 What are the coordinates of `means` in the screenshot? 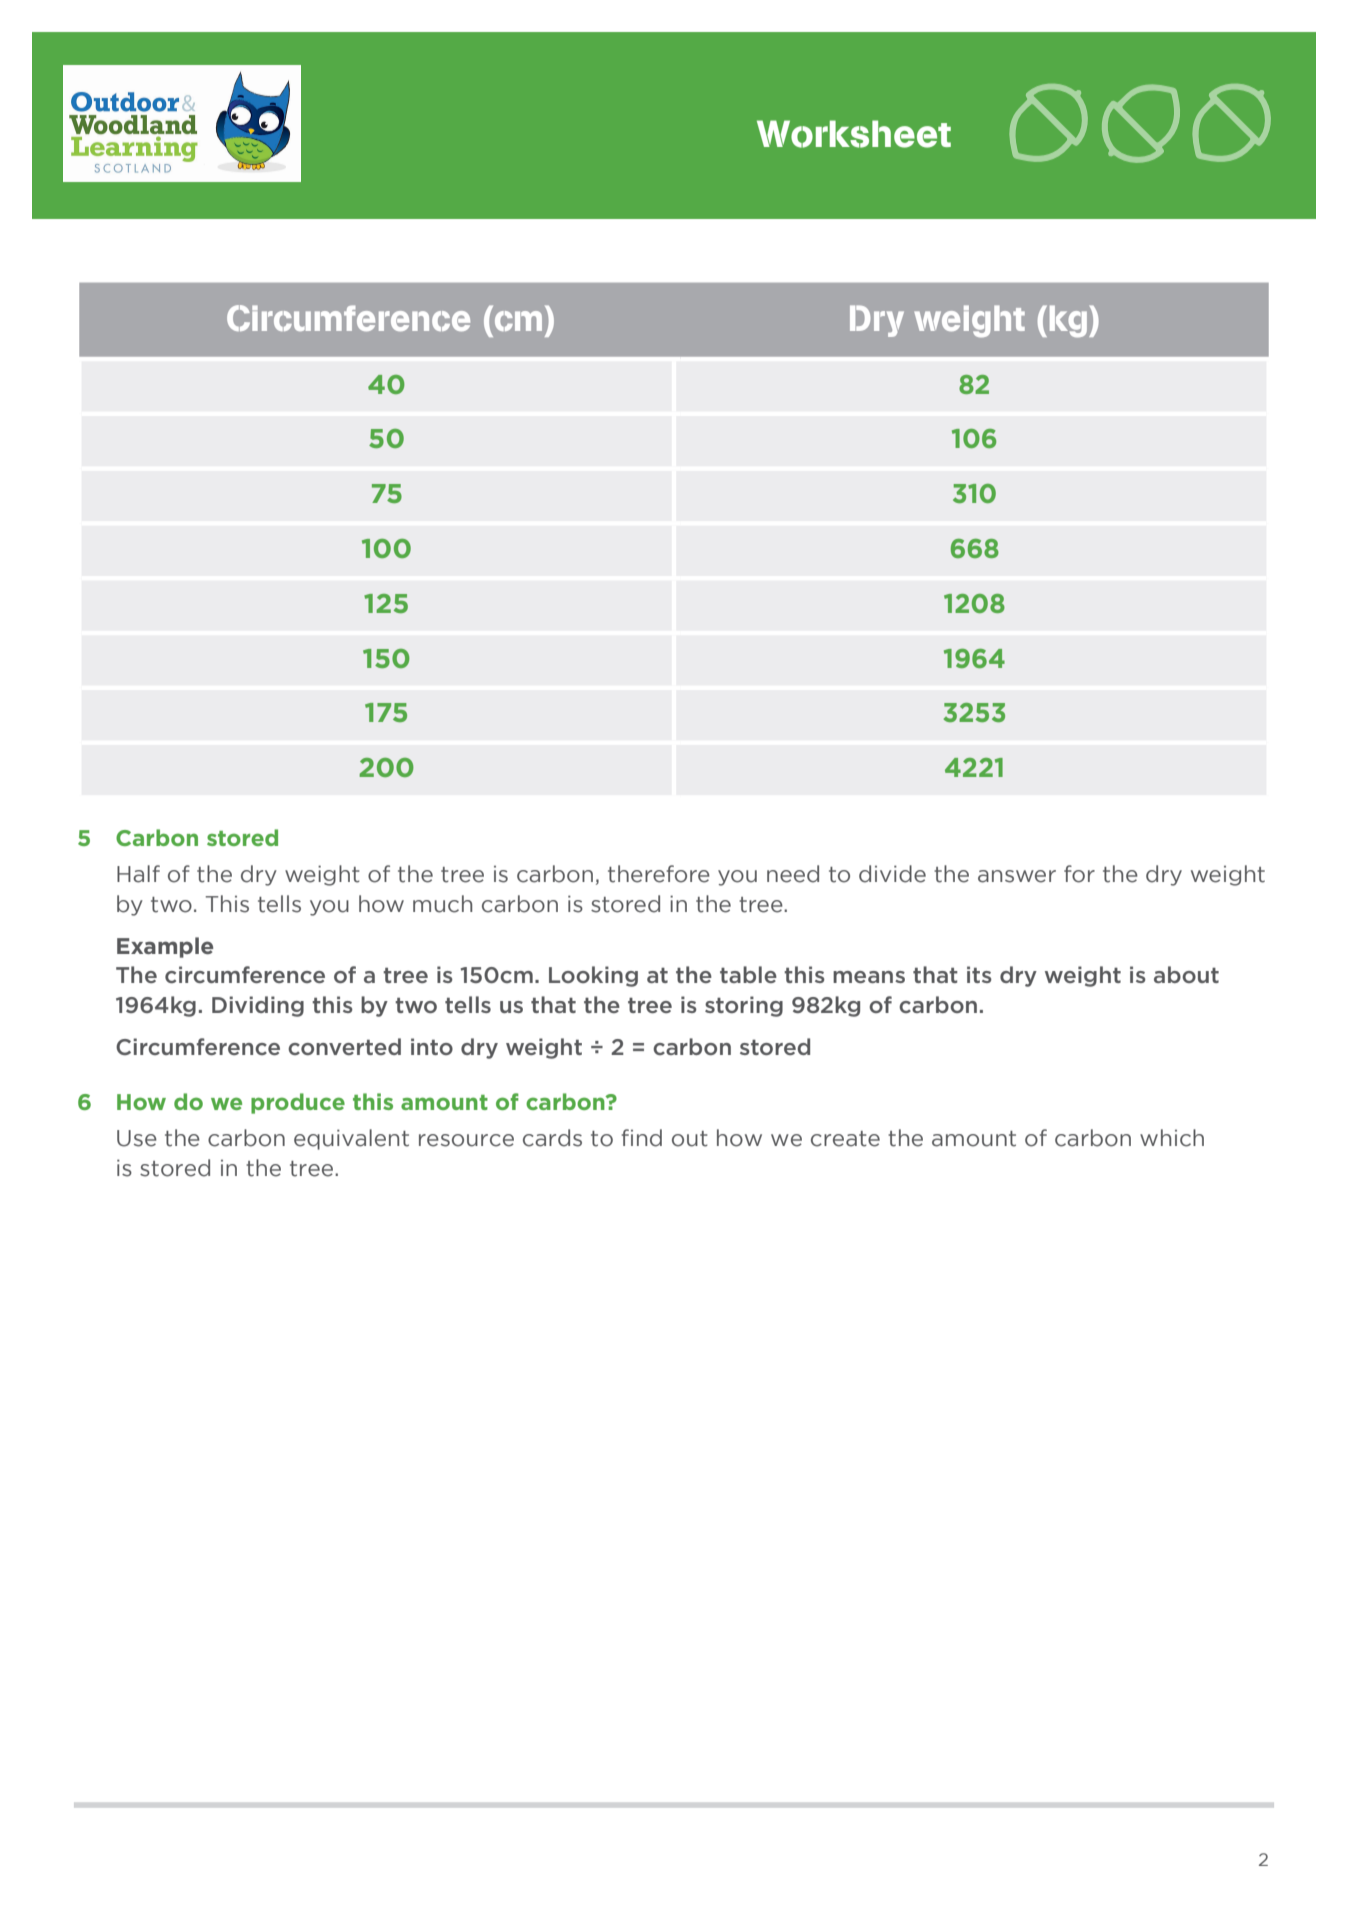 It's located at (869, 977).
